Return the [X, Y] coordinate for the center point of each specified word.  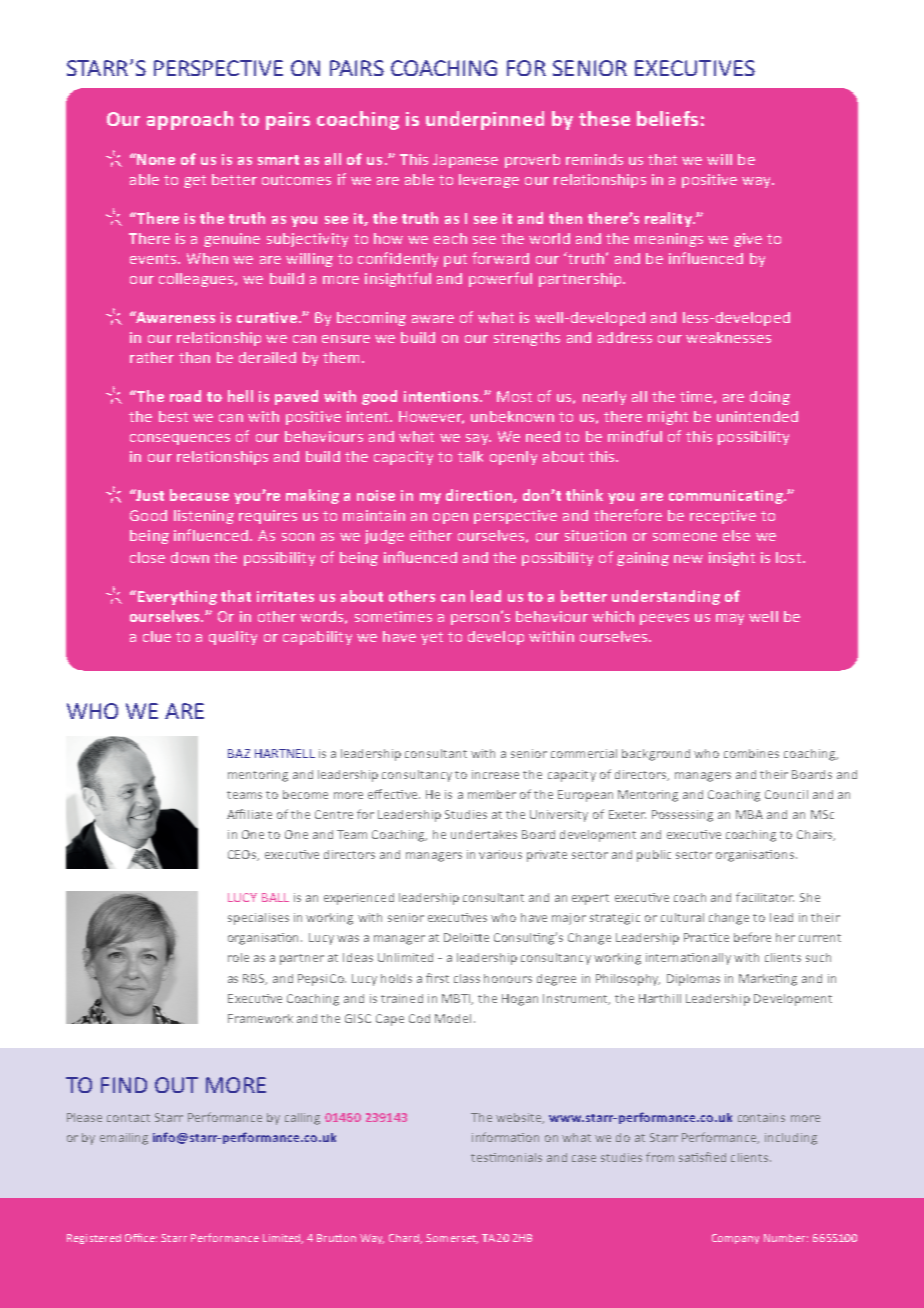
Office [141, 1237]
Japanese [465, 161]
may [730, 619]
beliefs [667, 118]
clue [157, 636]
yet [432, 638]
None [156, 159]
